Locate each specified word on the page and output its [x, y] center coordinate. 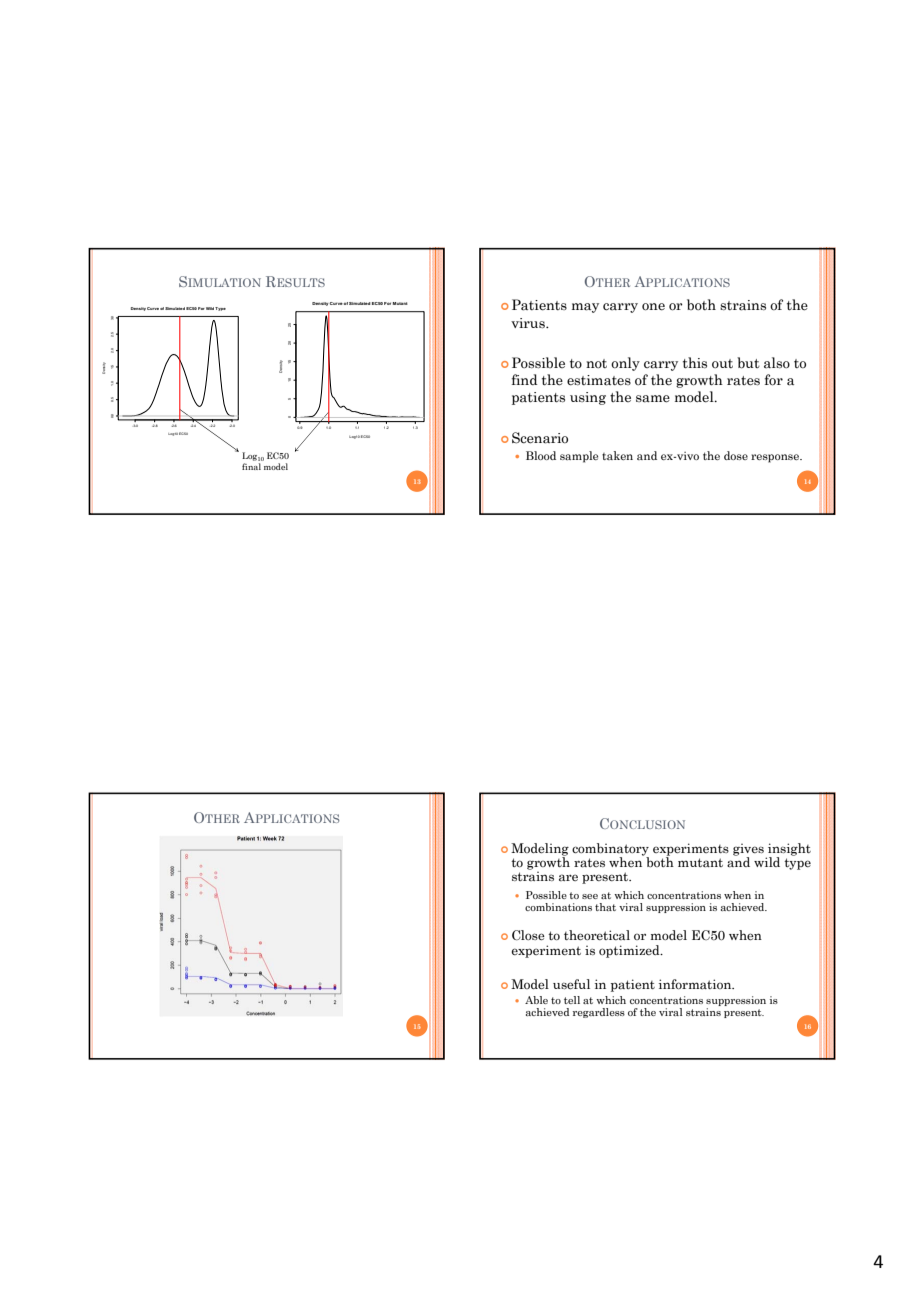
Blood [541, 455]
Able [536, 1000]
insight [788, 850]
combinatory [610, 850]
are [568, 877]
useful [571, 984]
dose [736, 455]
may [585, 308]
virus [529, 323]
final [251, 466]
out [722, 363]
